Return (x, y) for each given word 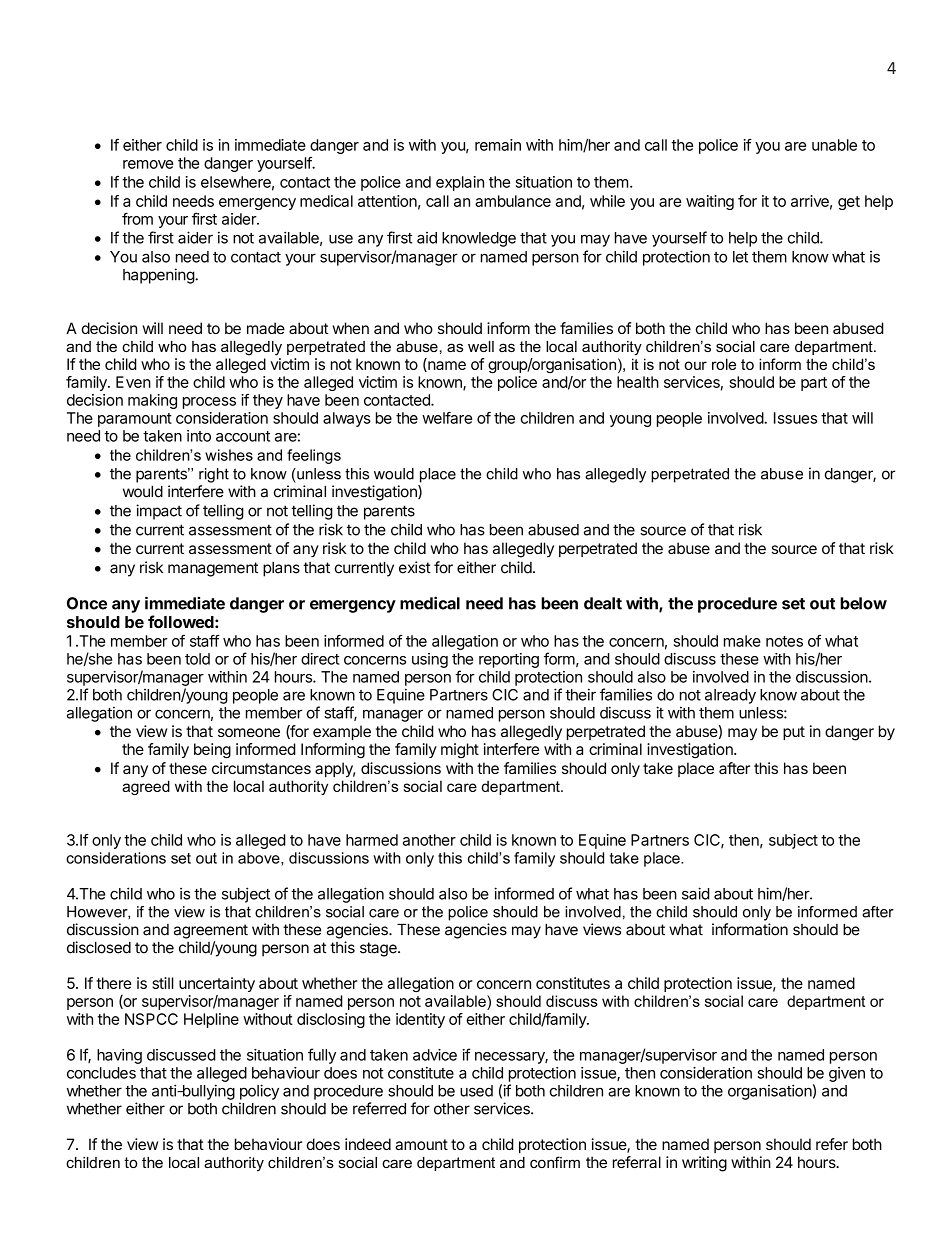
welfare (447, 417)
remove (148, 164)
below (863, 603)
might (460, 751)
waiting (710, 202)
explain (460, 183)
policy (259, 1092)
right (214, 475)
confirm (555, 1162)
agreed (146, 787)
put (794, 733)
